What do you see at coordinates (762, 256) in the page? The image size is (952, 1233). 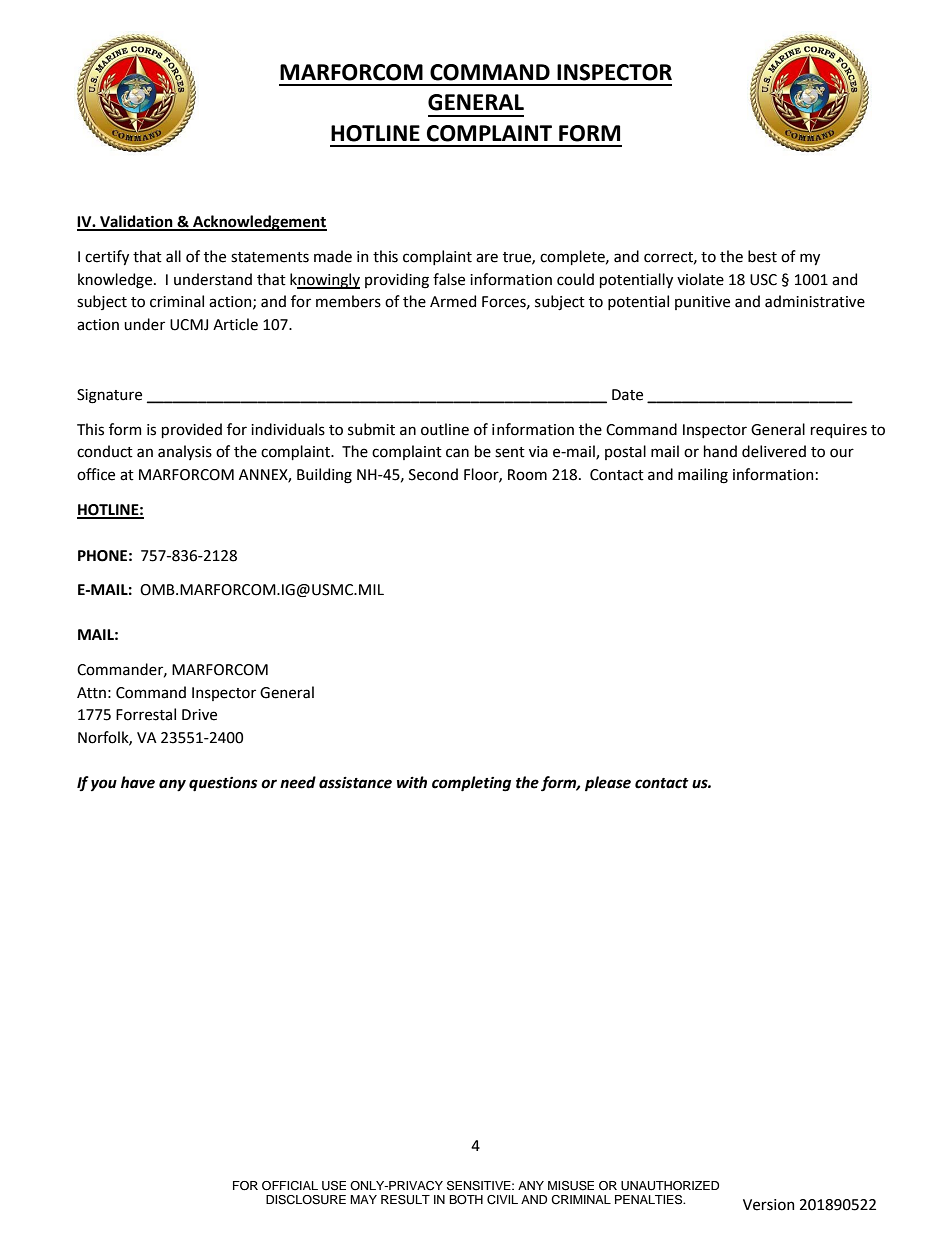 I see `best` at bounding box center [762, 256].
